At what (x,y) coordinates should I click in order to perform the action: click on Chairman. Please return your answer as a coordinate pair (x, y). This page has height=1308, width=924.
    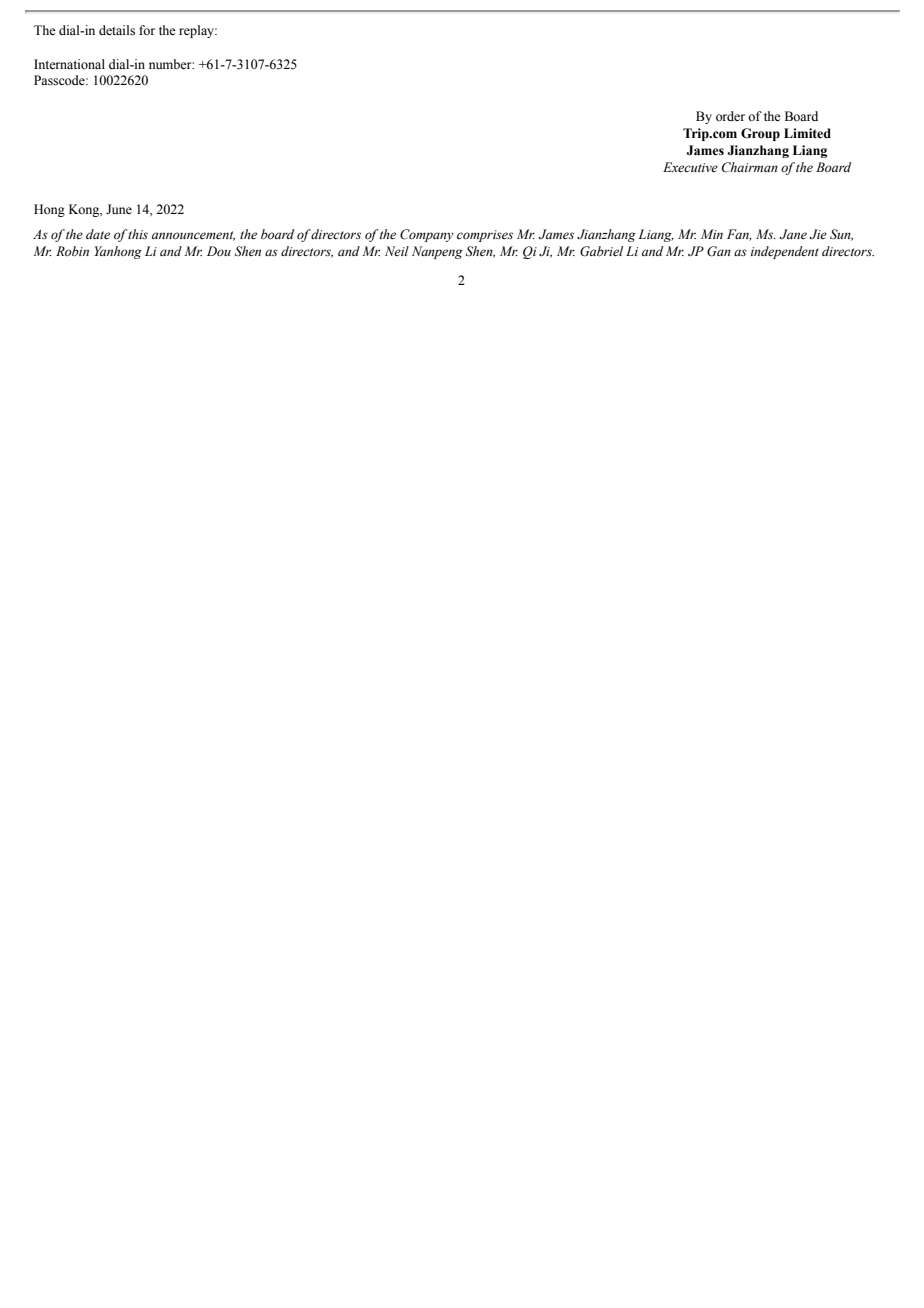
    Looking at the image, I should click on (750, 167).
